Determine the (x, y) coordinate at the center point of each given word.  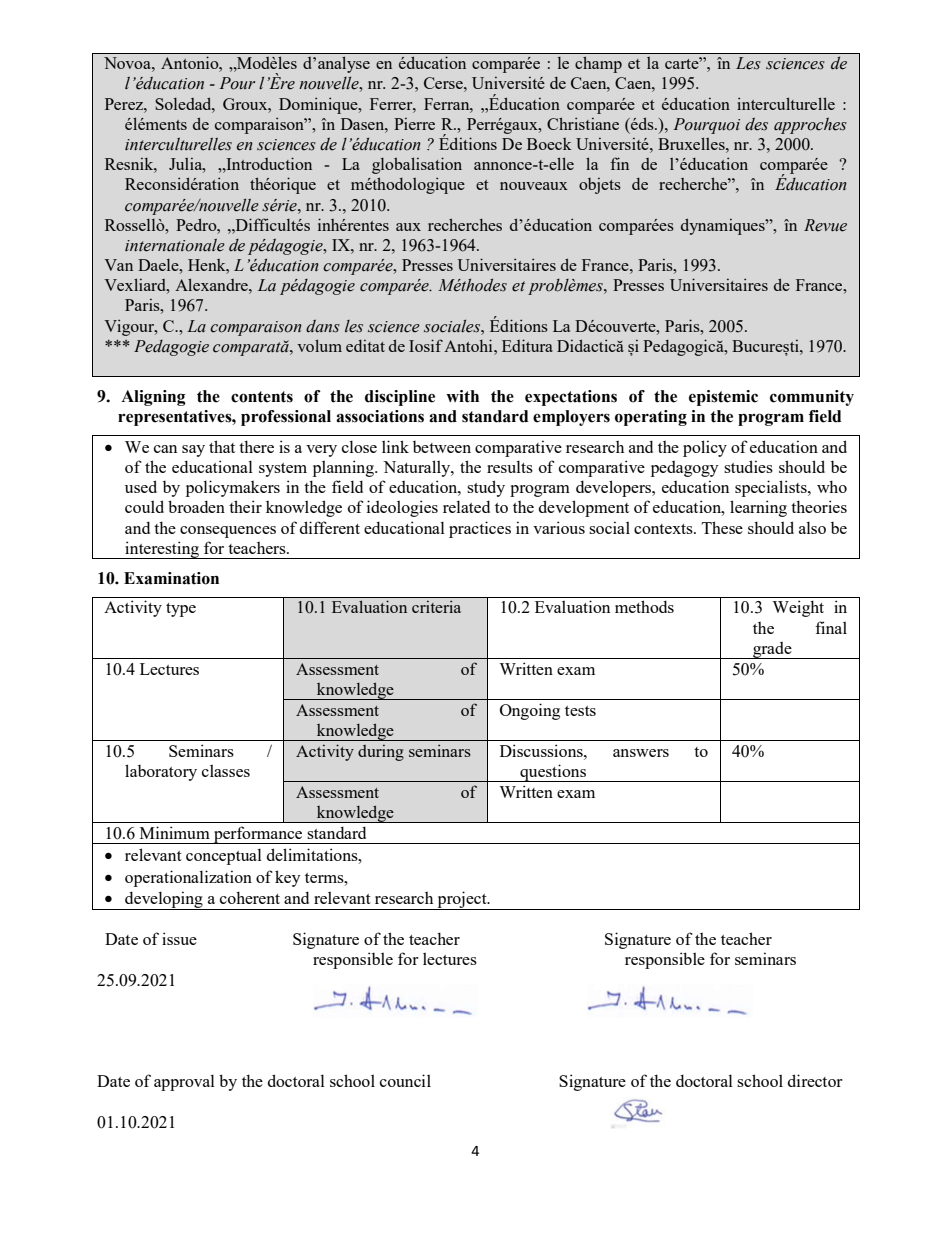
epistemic (723, 398)
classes (226, 770)
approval (184, 1082)
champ (598, 64)
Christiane (583, 123)
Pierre (414, 124)
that (222, 446)
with (462, 396)
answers (641, 753)
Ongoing (530, 711)
